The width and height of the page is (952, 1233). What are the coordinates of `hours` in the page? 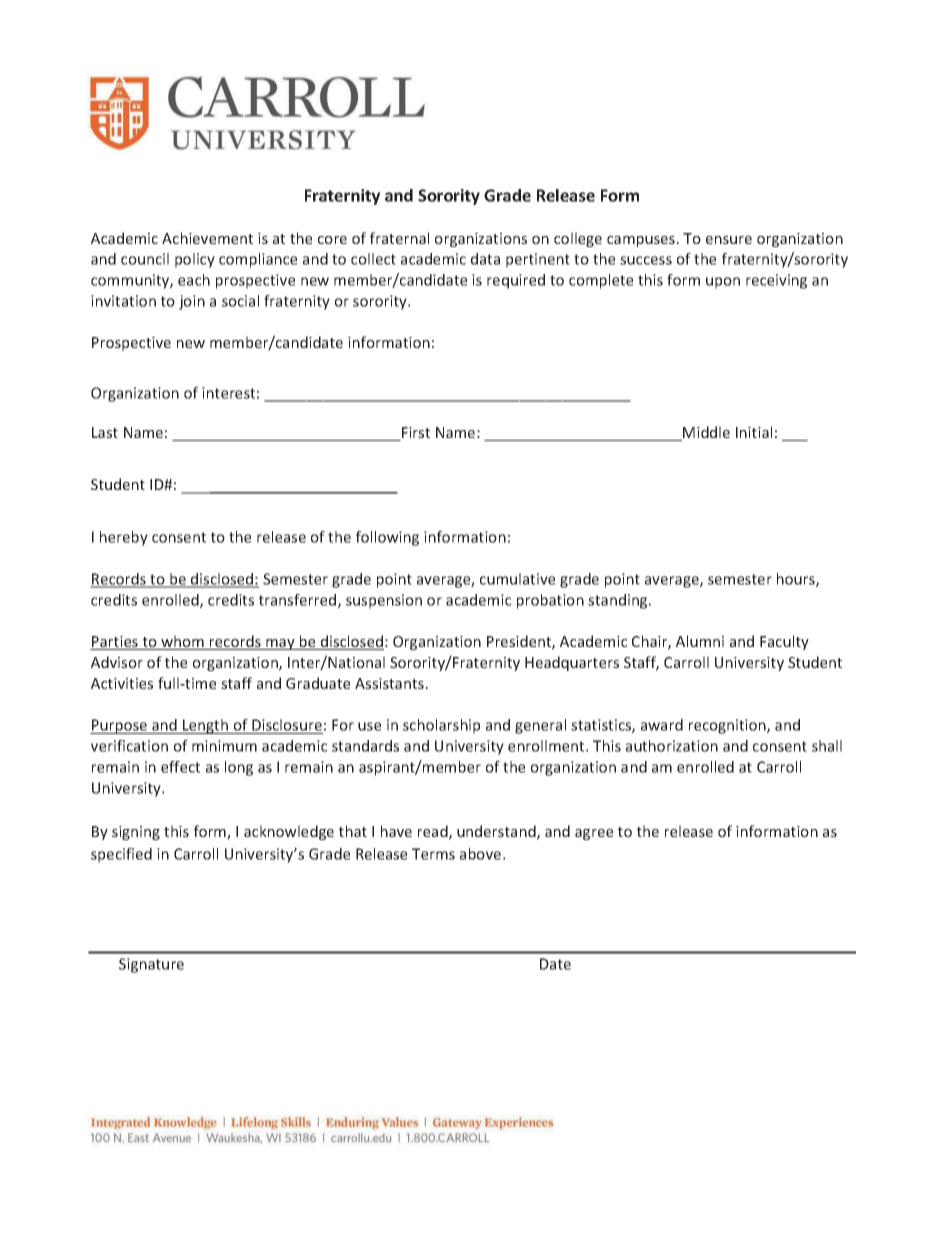 It's located at (797, 580).
